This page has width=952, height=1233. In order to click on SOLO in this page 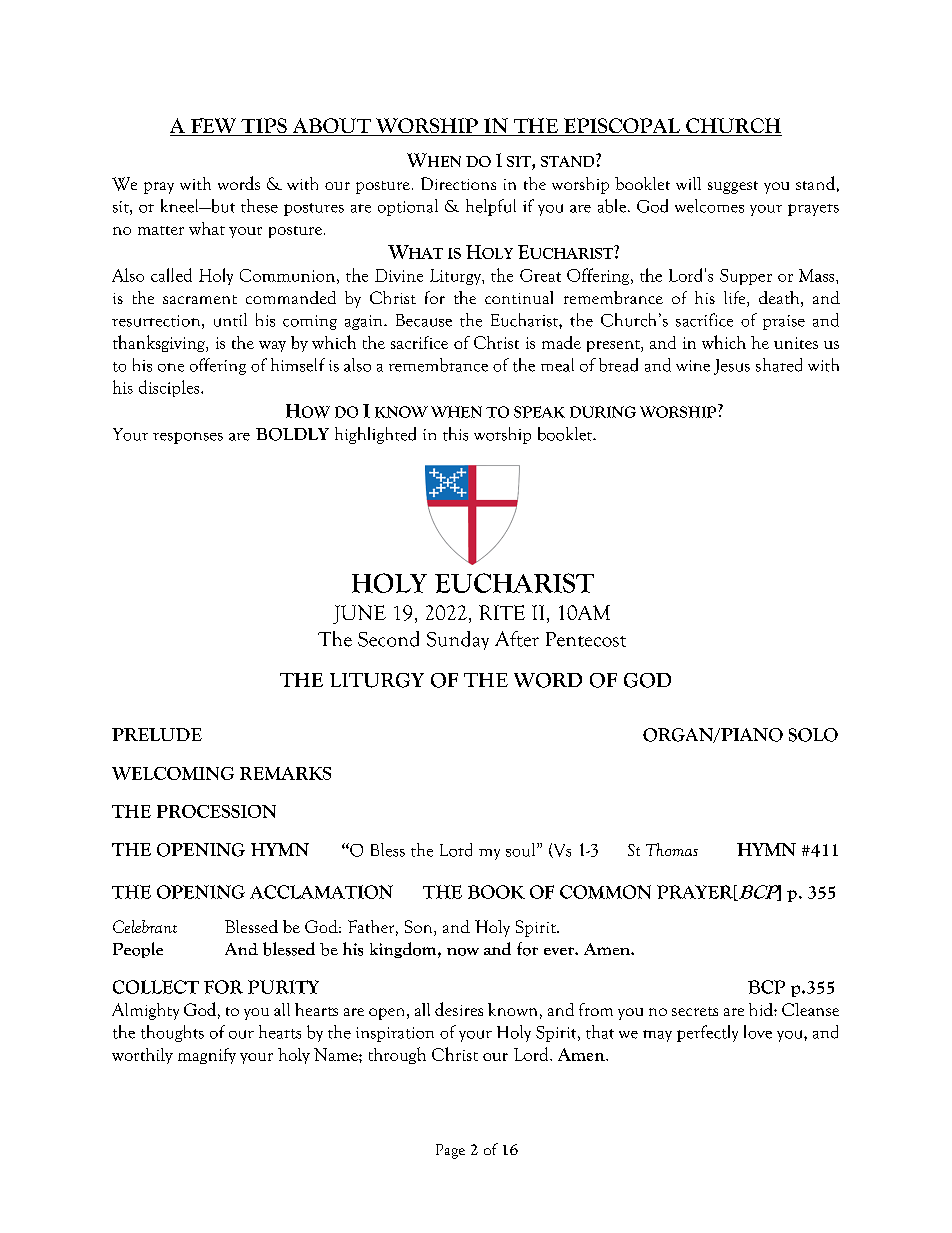, I will do `click(813, 735)`.
